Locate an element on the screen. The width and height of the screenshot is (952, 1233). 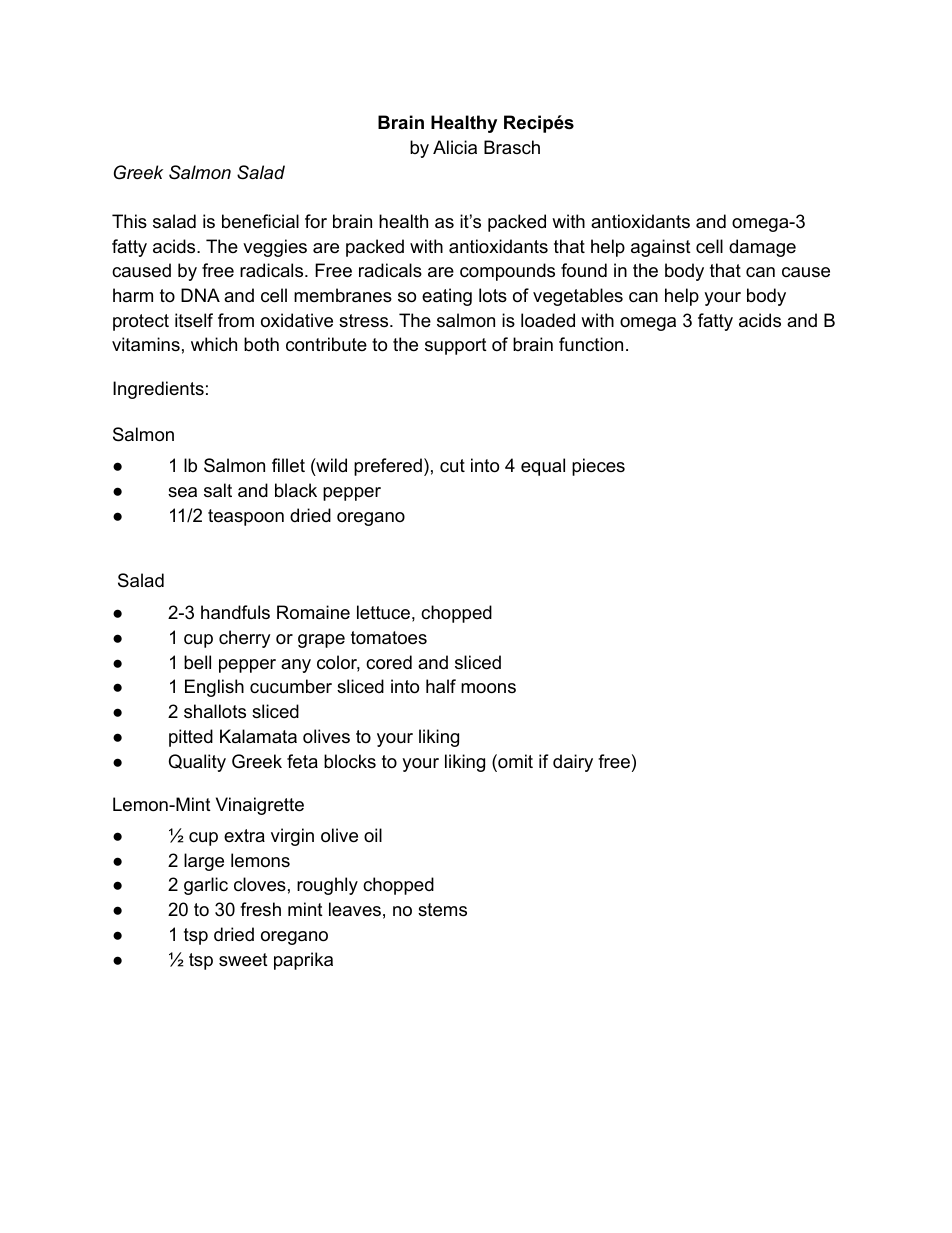
support is located at coordinates (456, 346).
